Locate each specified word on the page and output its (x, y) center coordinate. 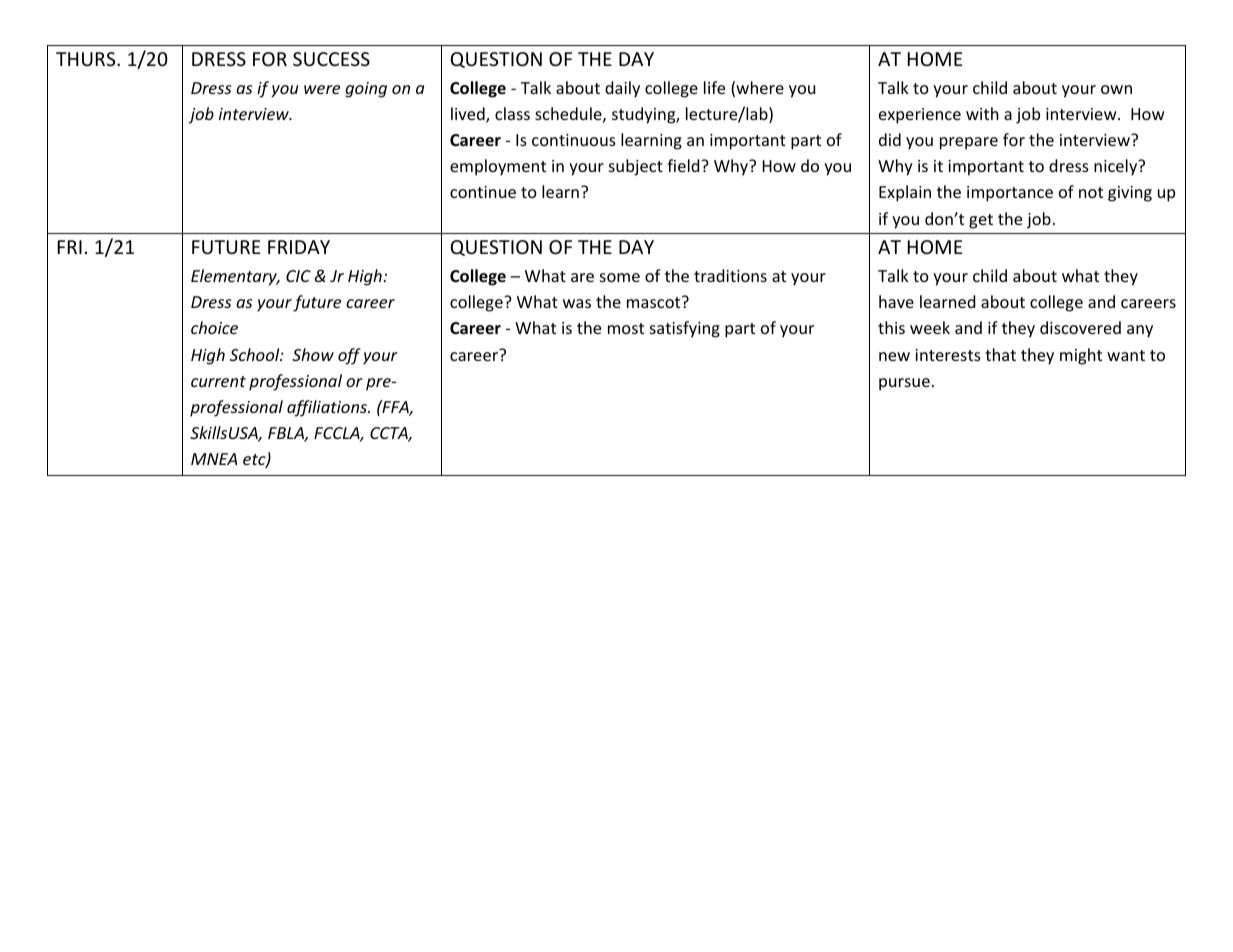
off (349, 356)
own (1116, 89)
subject (636, 167)
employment (498, 167)
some (620, 277)
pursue (904, 384)
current (218, 381)
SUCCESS (331, 59)
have (896, 301)
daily (622, 89)
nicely (1117, 167)
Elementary (235, 277)
